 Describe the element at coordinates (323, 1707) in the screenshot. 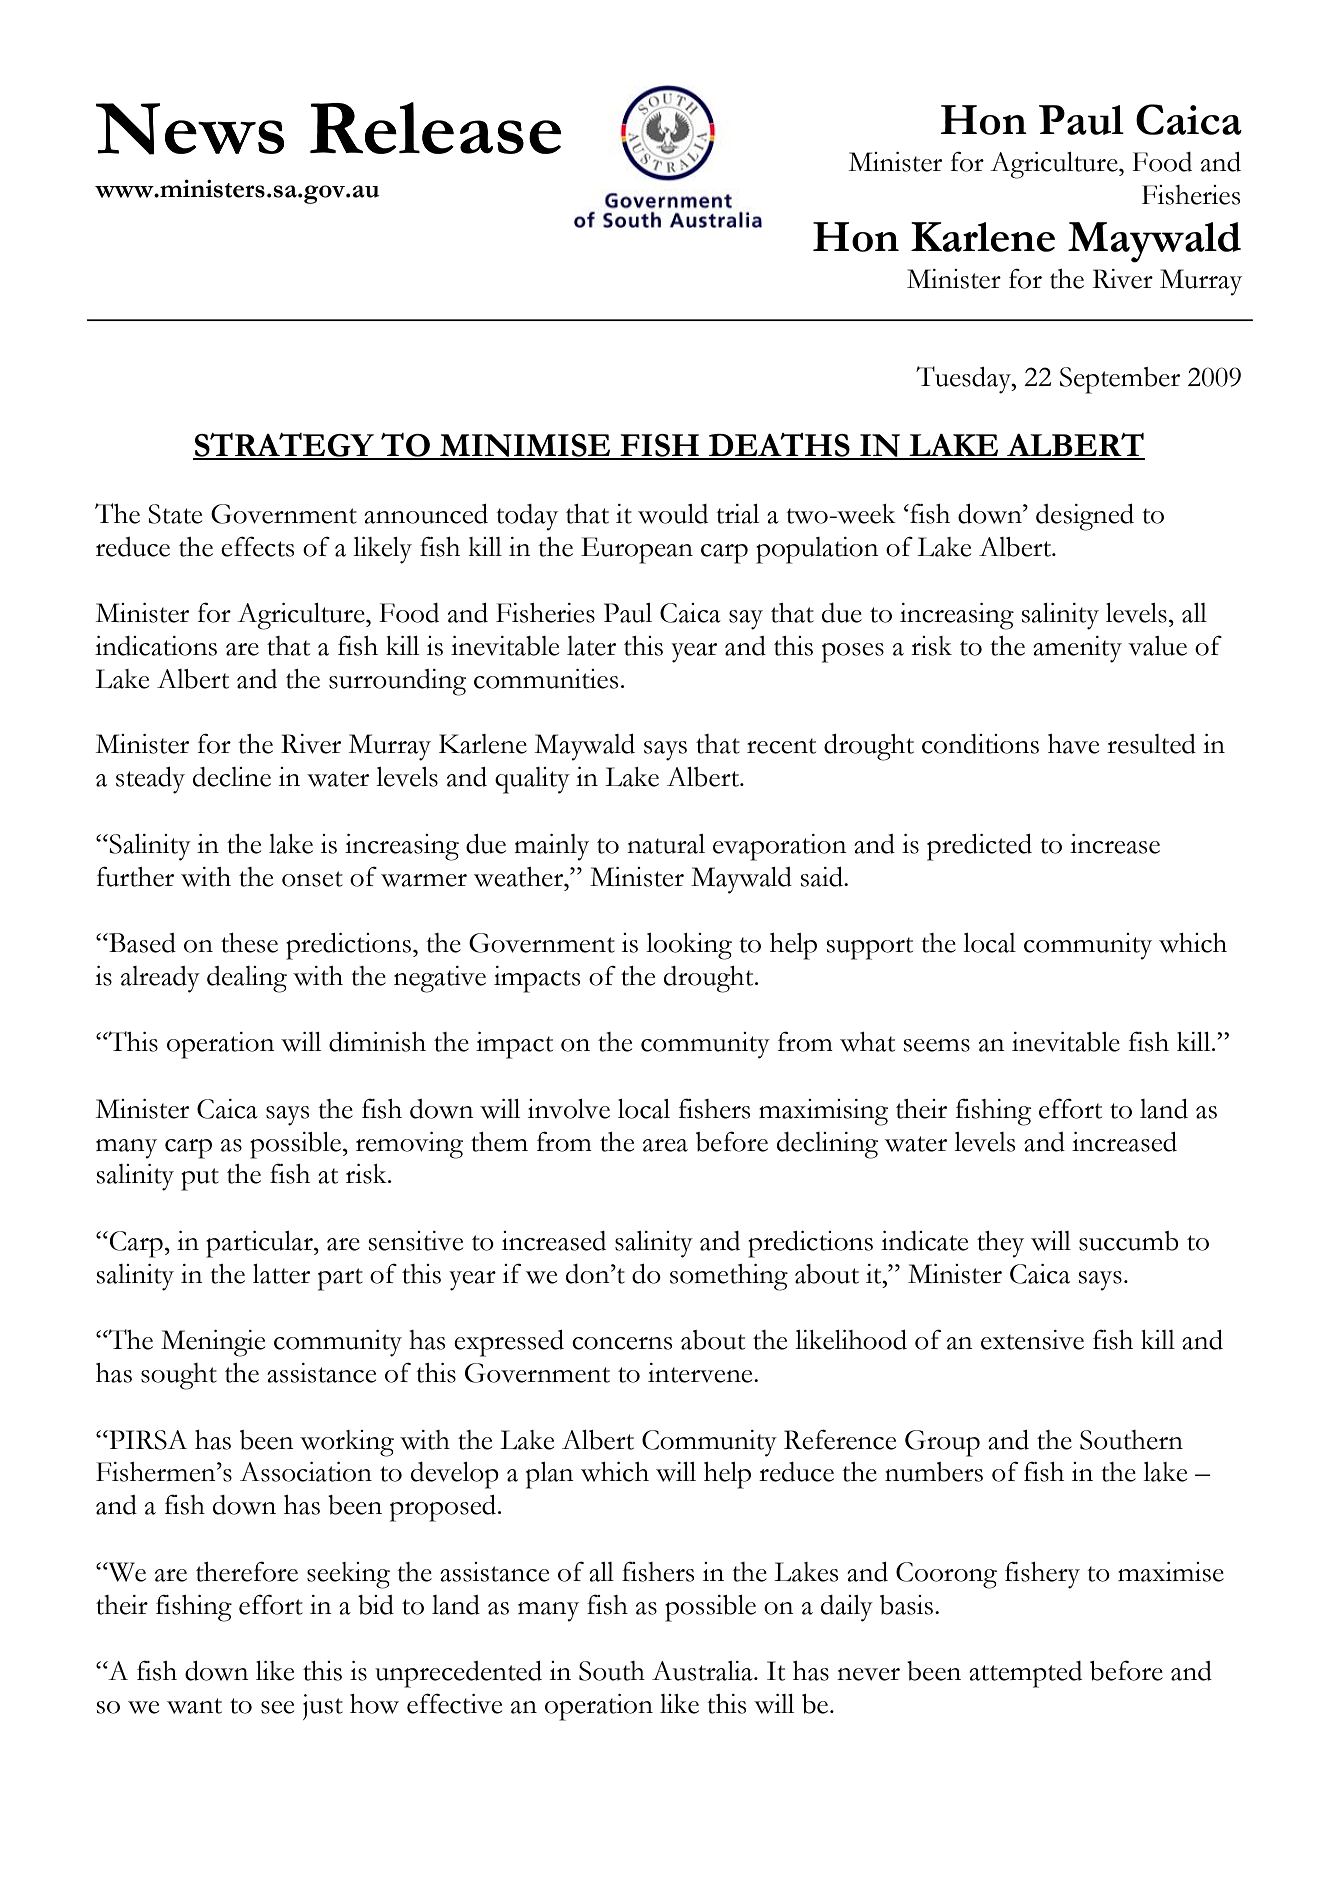

I see `just` at that location.
